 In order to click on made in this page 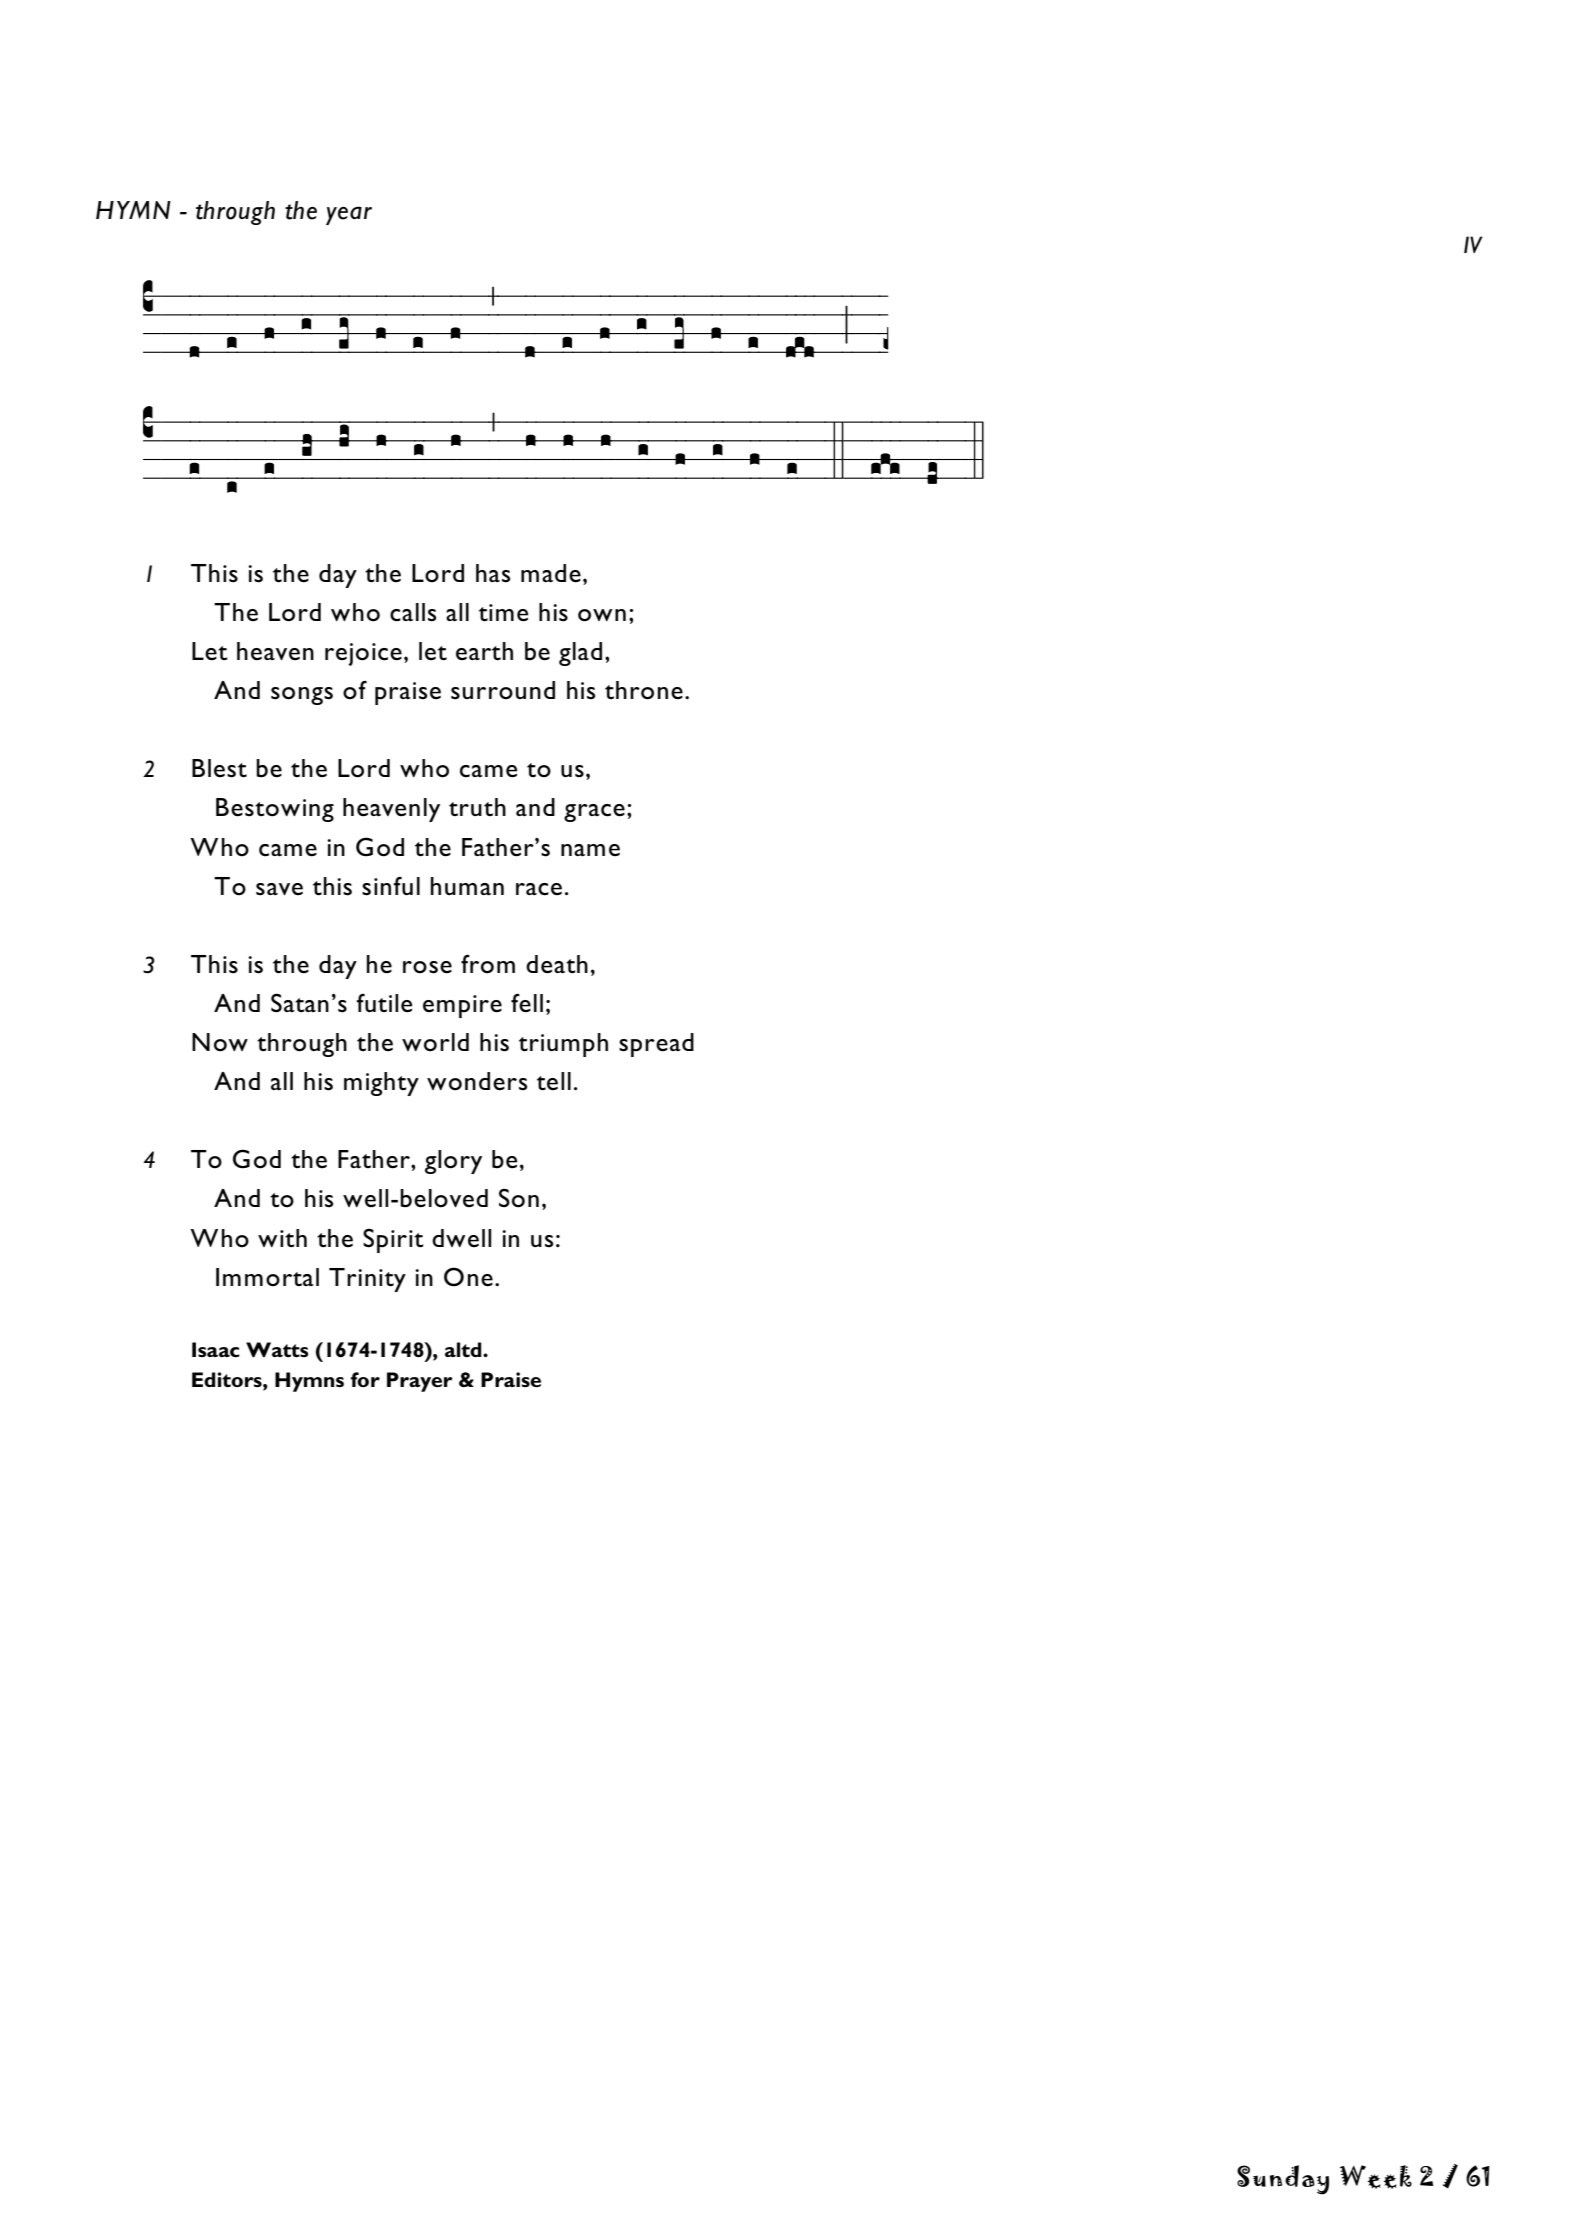, I will do `click(551, 573)`.
